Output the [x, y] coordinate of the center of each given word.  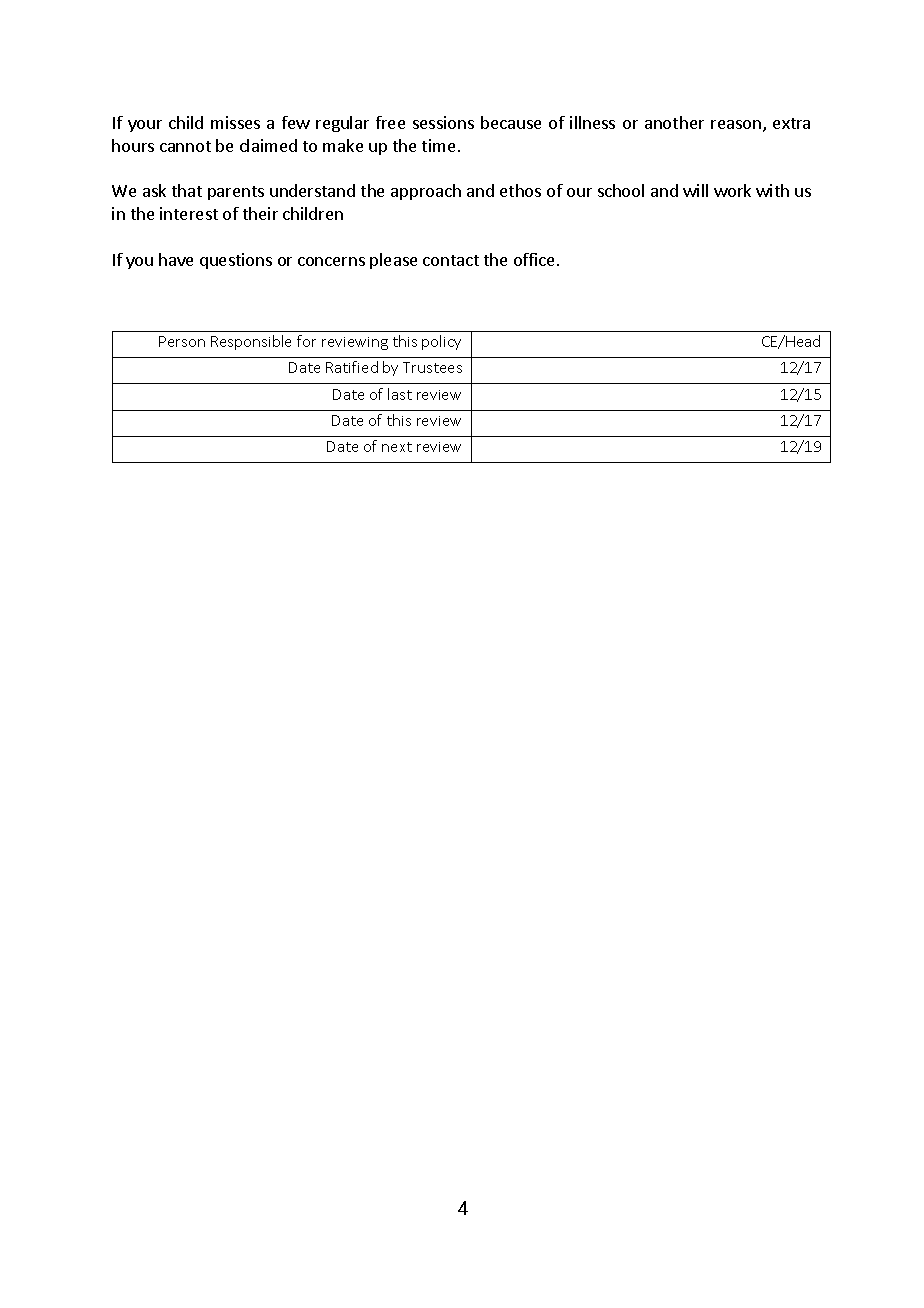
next [397, 447]
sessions [443, 122]
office [534, 259]
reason [736, 124]
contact [451, 260]
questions [236, 261]
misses [235, 122]
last [400, 394]
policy [441, 342]
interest [189, 213]
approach [426, 192]
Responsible [251, 342]
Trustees [432, 367]
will [695, 190]
